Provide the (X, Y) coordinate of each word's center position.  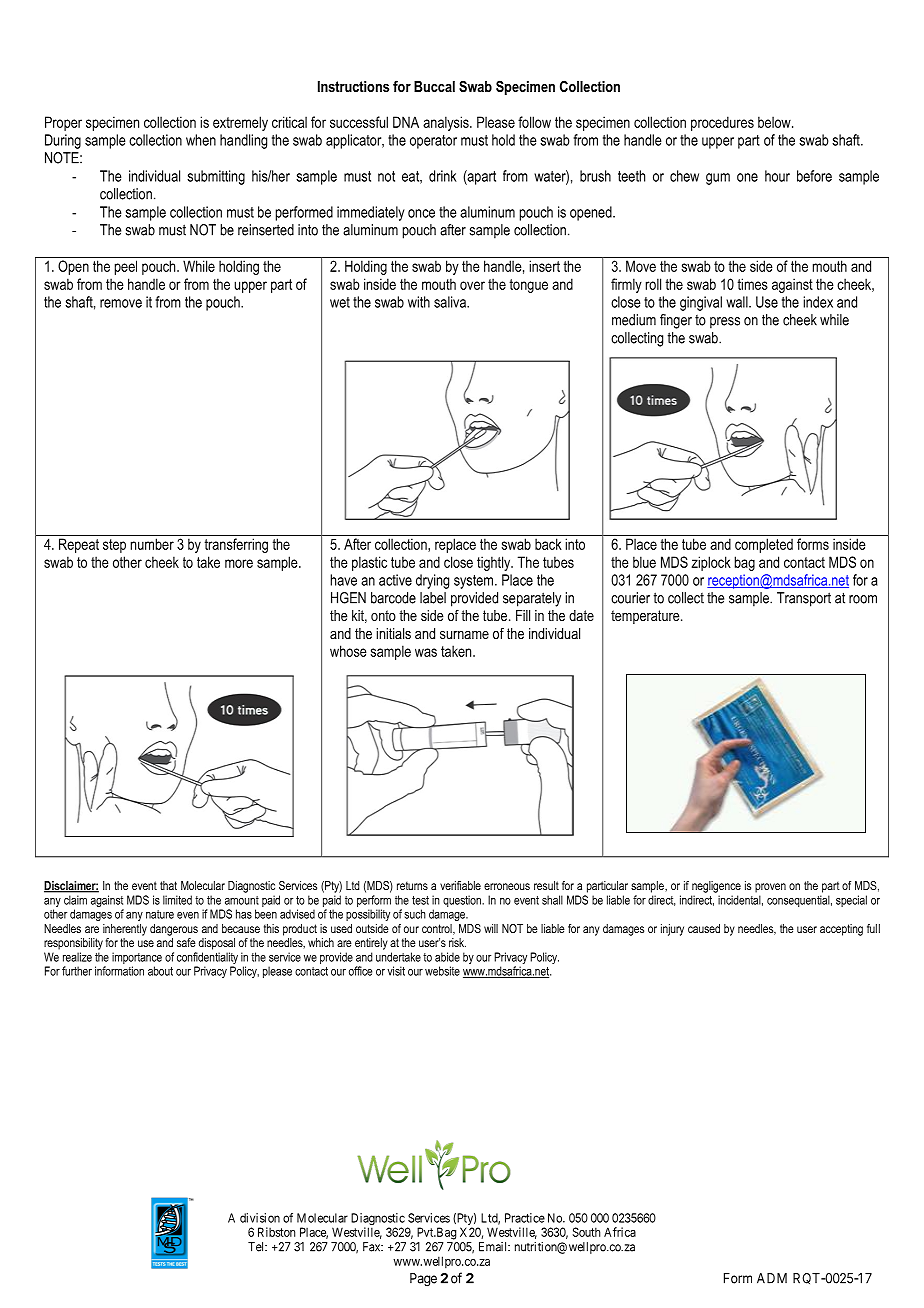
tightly (495, 563)
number (152, 544)
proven (770, 888)
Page (423, 1280)
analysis (447, 123)
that (168, 885)
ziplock (711, 563)
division (260, 1218)
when (201, 140)
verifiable (460, 885)
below (775, 122)
